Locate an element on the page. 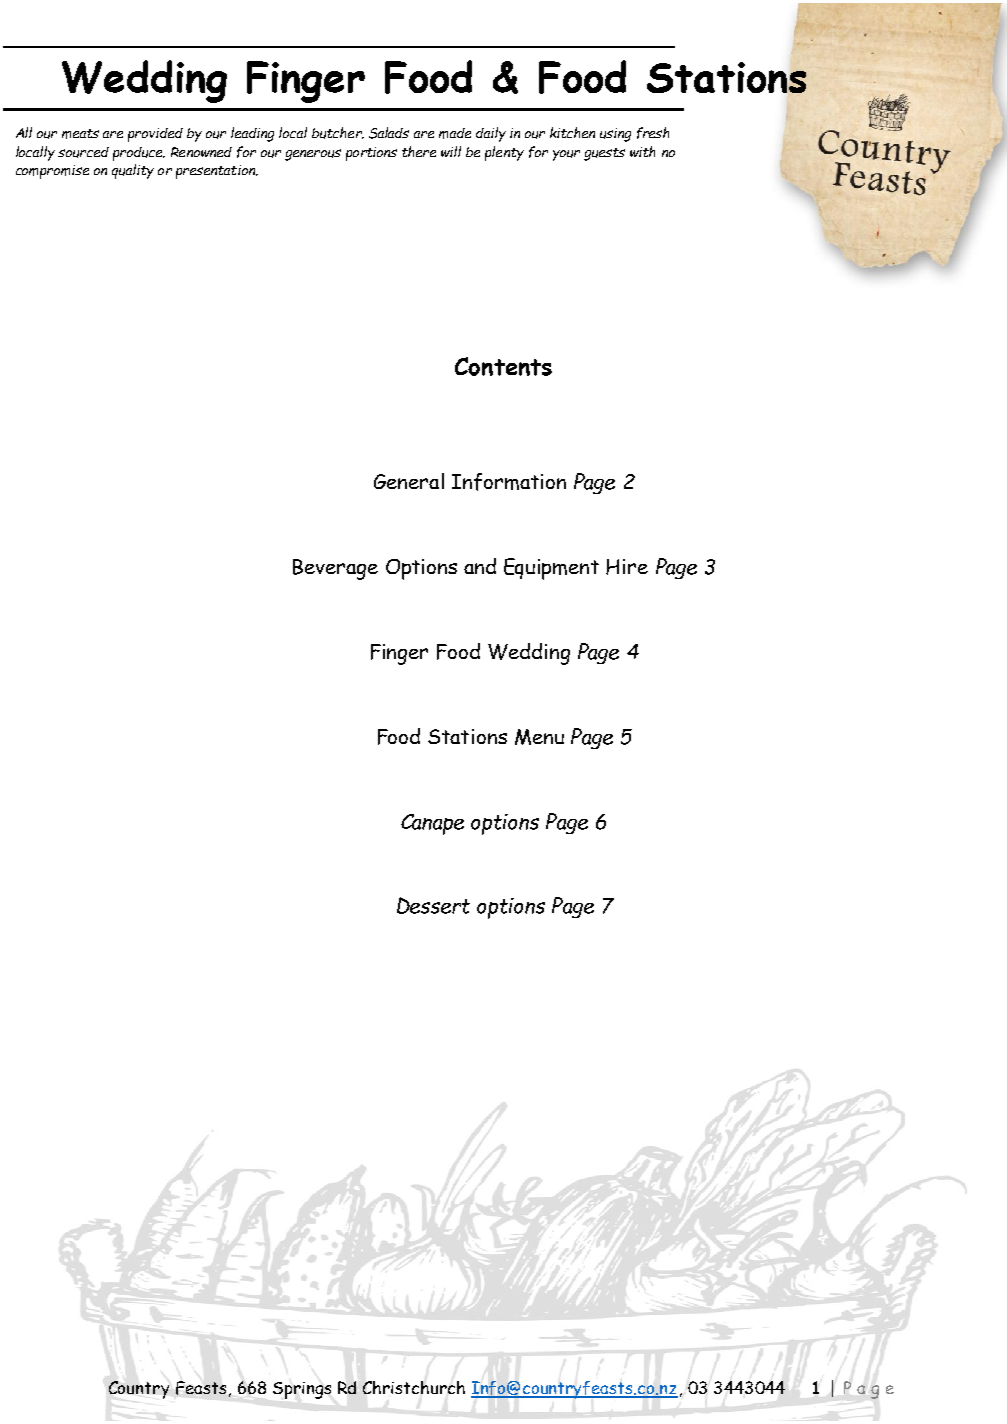  Menu is located at coordinates (539, 737).
